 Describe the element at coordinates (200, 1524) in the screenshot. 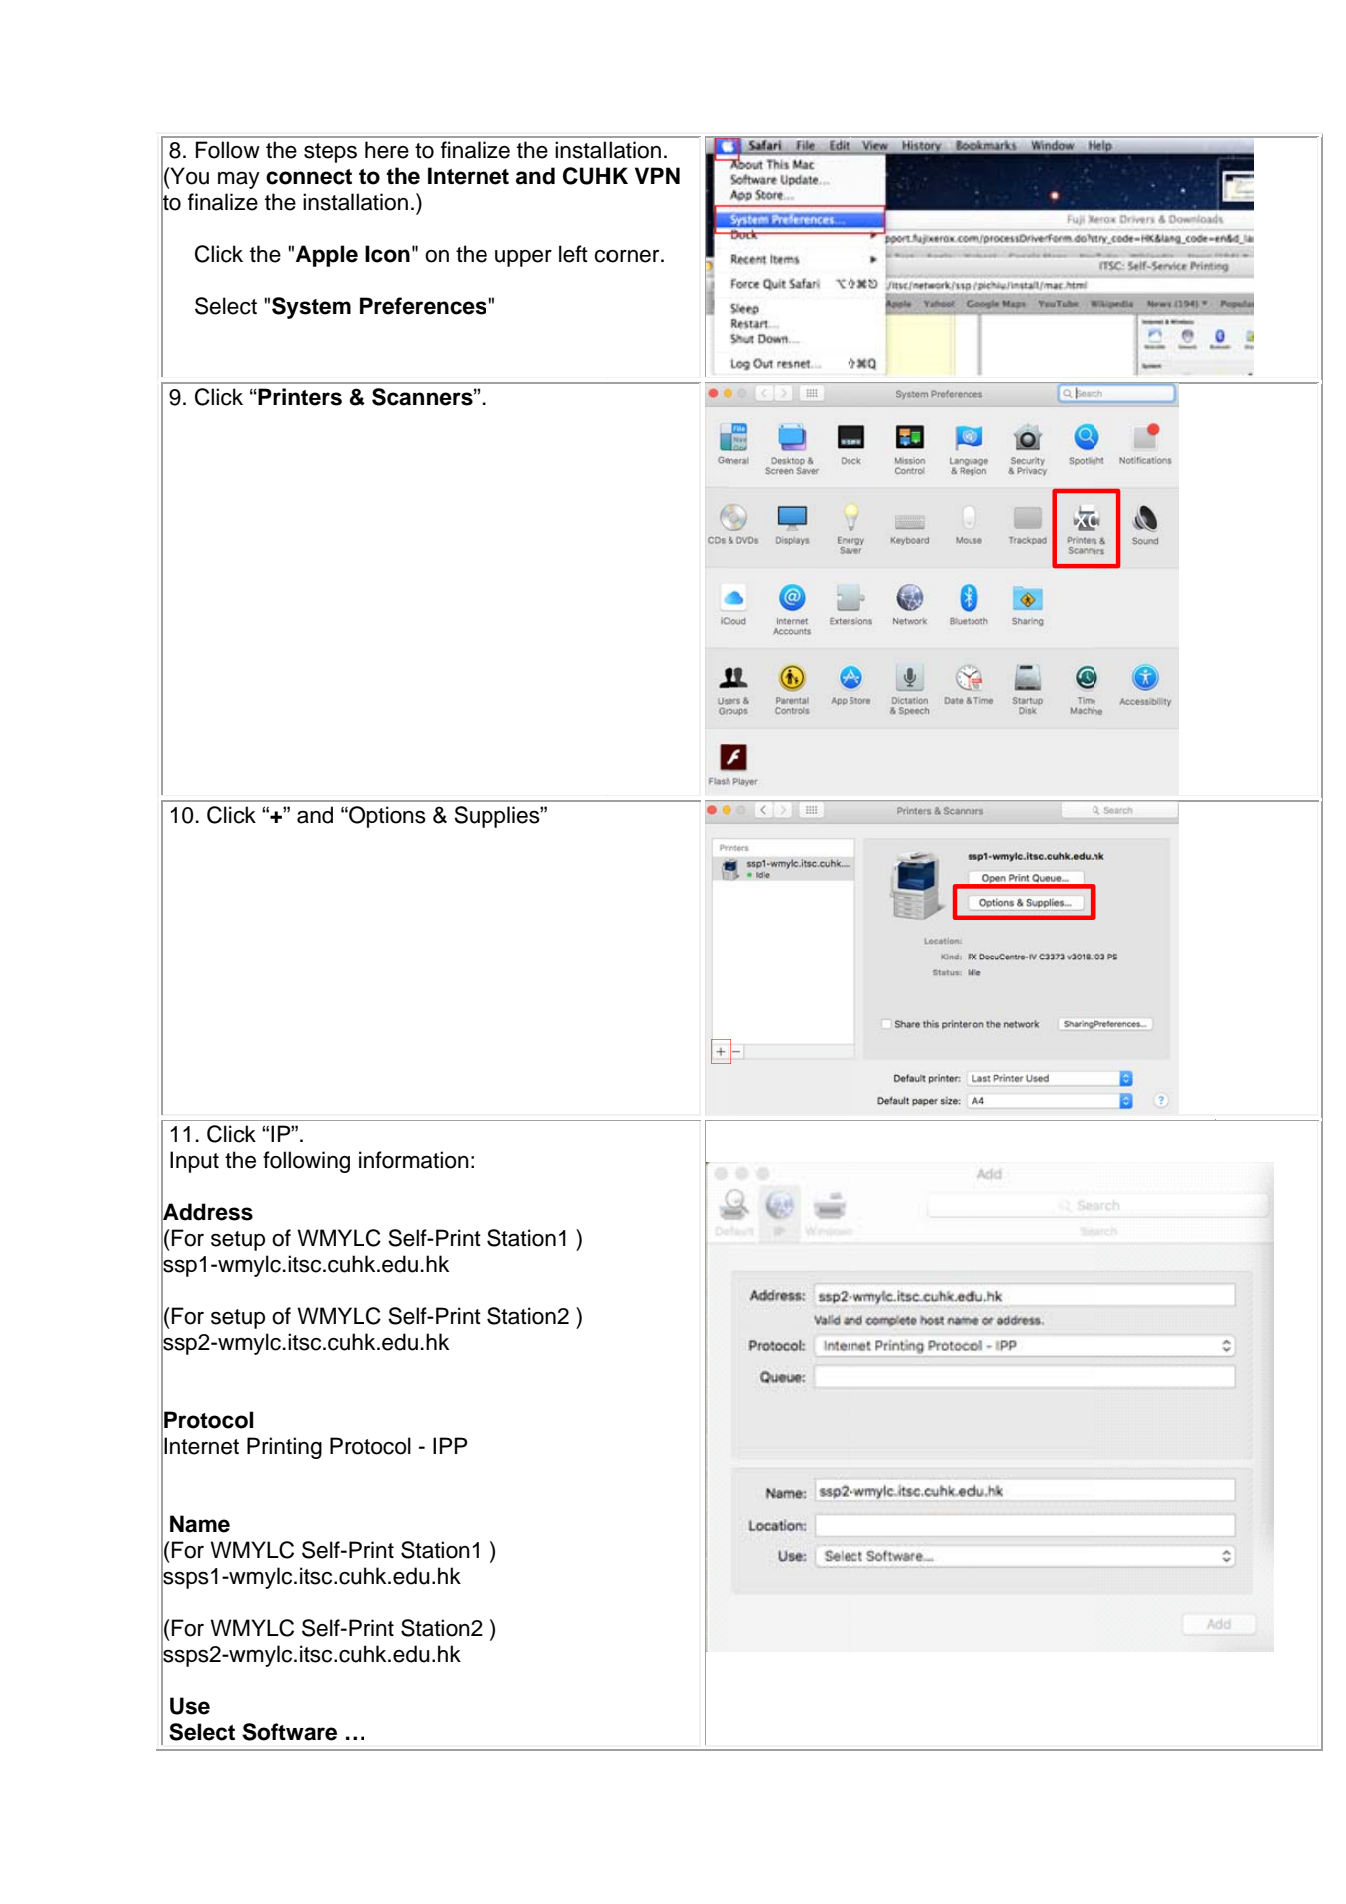

I see `Name` at that location.
